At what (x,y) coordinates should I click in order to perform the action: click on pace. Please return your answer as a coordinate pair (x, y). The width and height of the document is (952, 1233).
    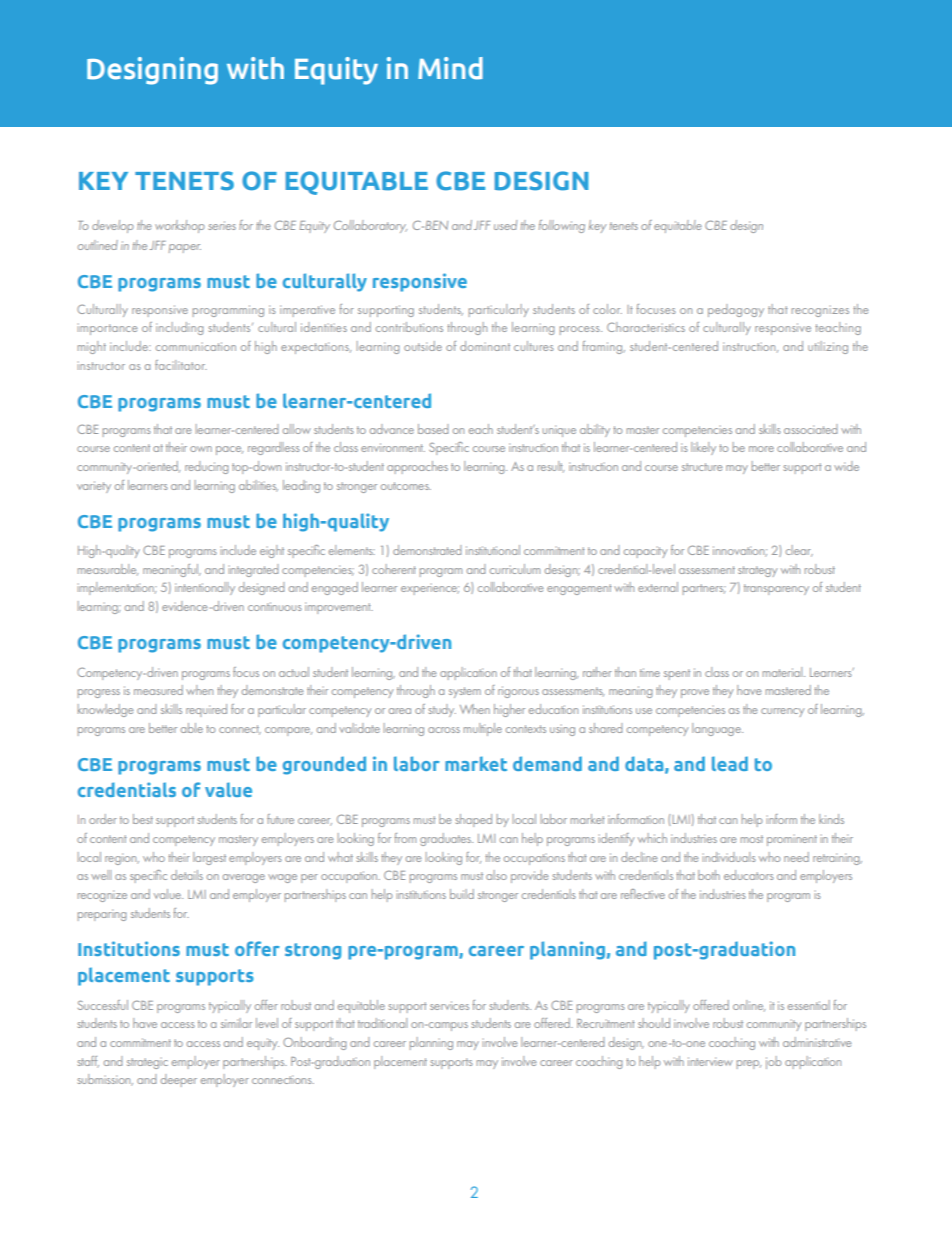
    Looking at the image, I should click on (229, 450).
